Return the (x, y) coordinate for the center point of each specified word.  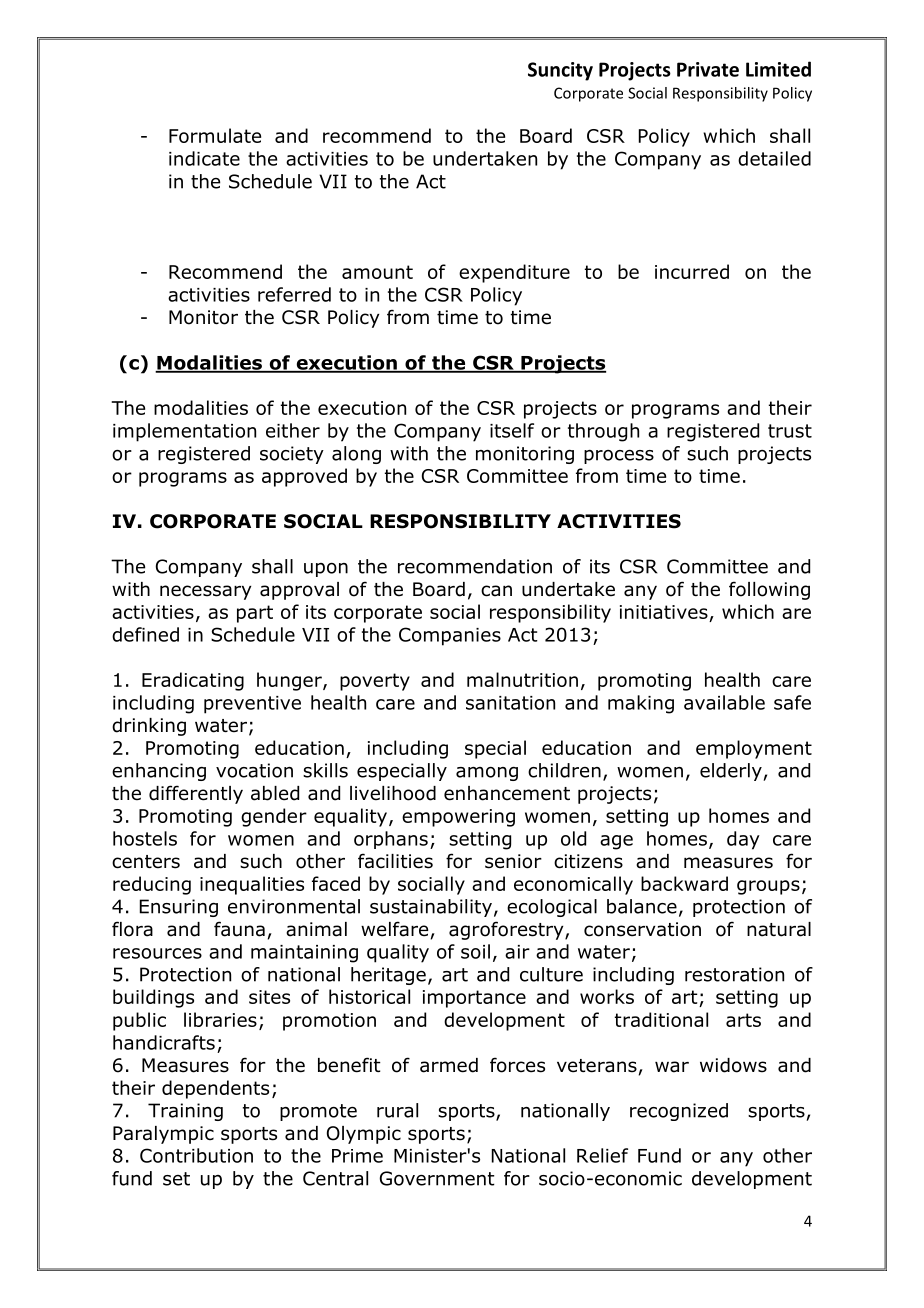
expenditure (514, 273)
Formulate (215, 135)
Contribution (196, 1155)
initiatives (664, 612)
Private (708, 69)
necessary (205, 592)
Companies (450, 636)
